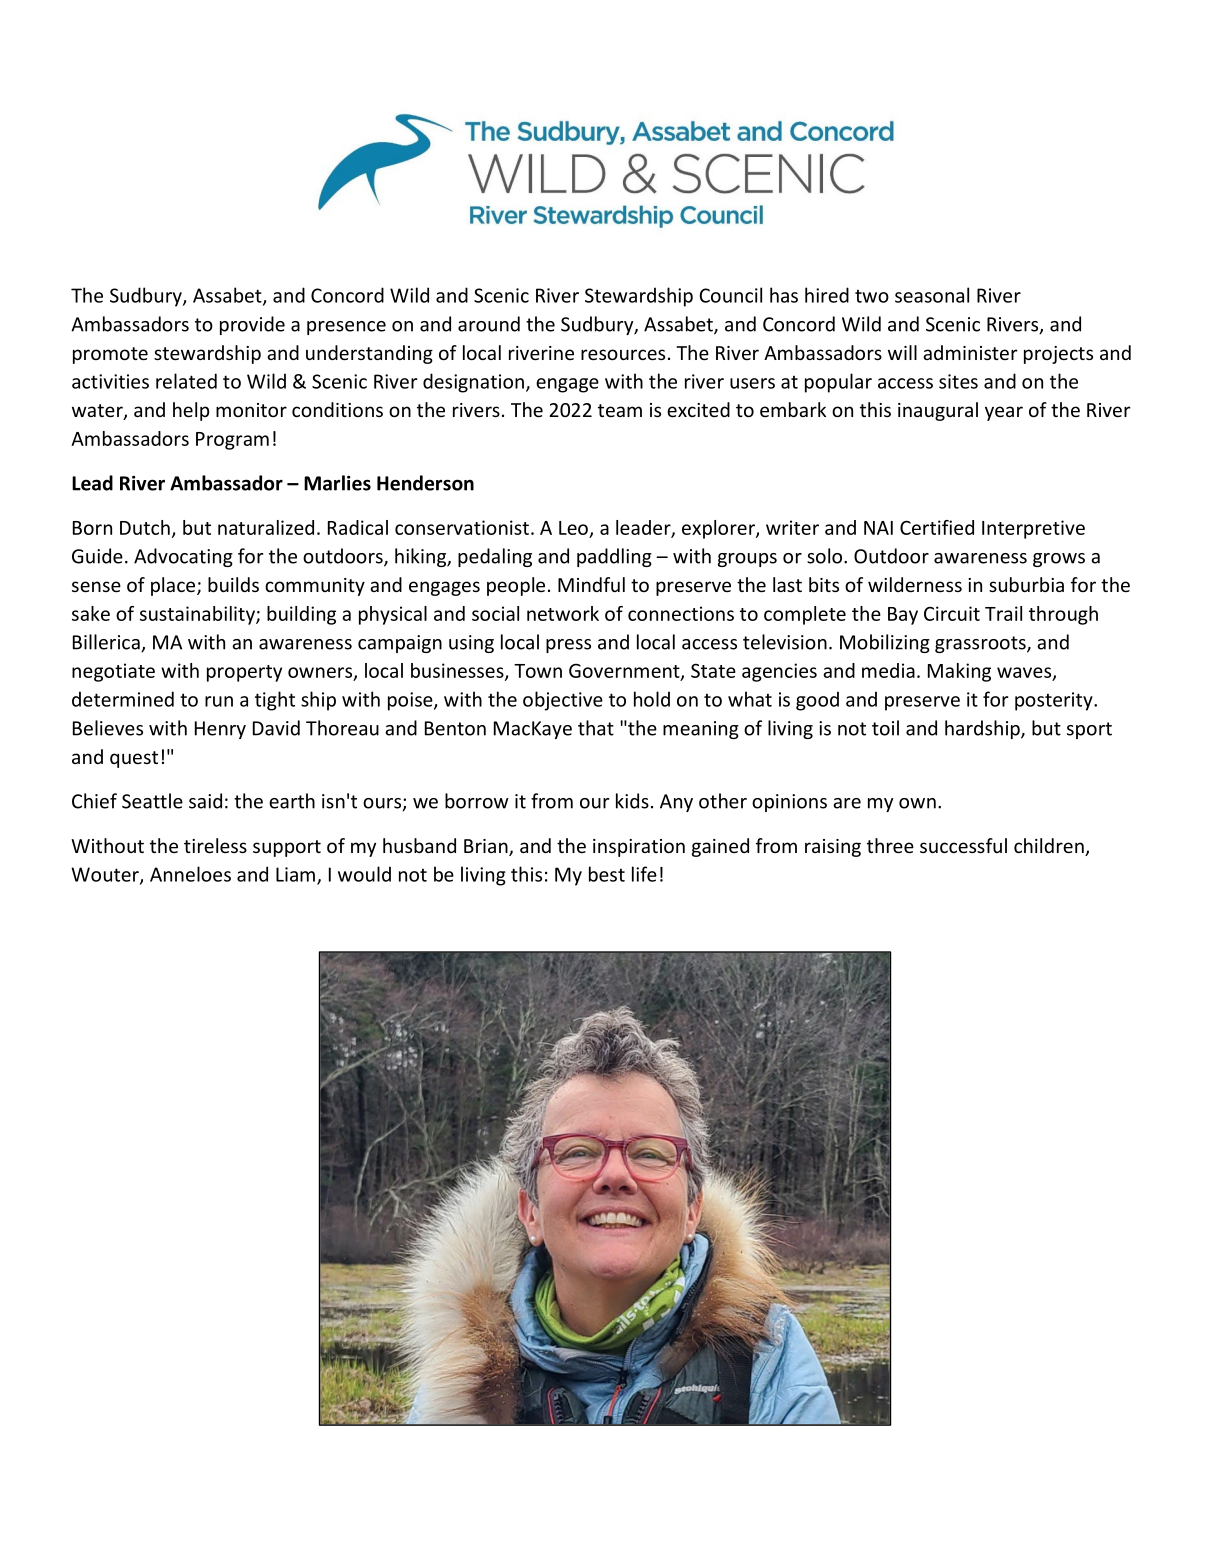 The image size is (1210, 1566). What do you see at coordinates (215, 845) in the screenshot?
I see `tireless` at bounding box center [215, 845].
